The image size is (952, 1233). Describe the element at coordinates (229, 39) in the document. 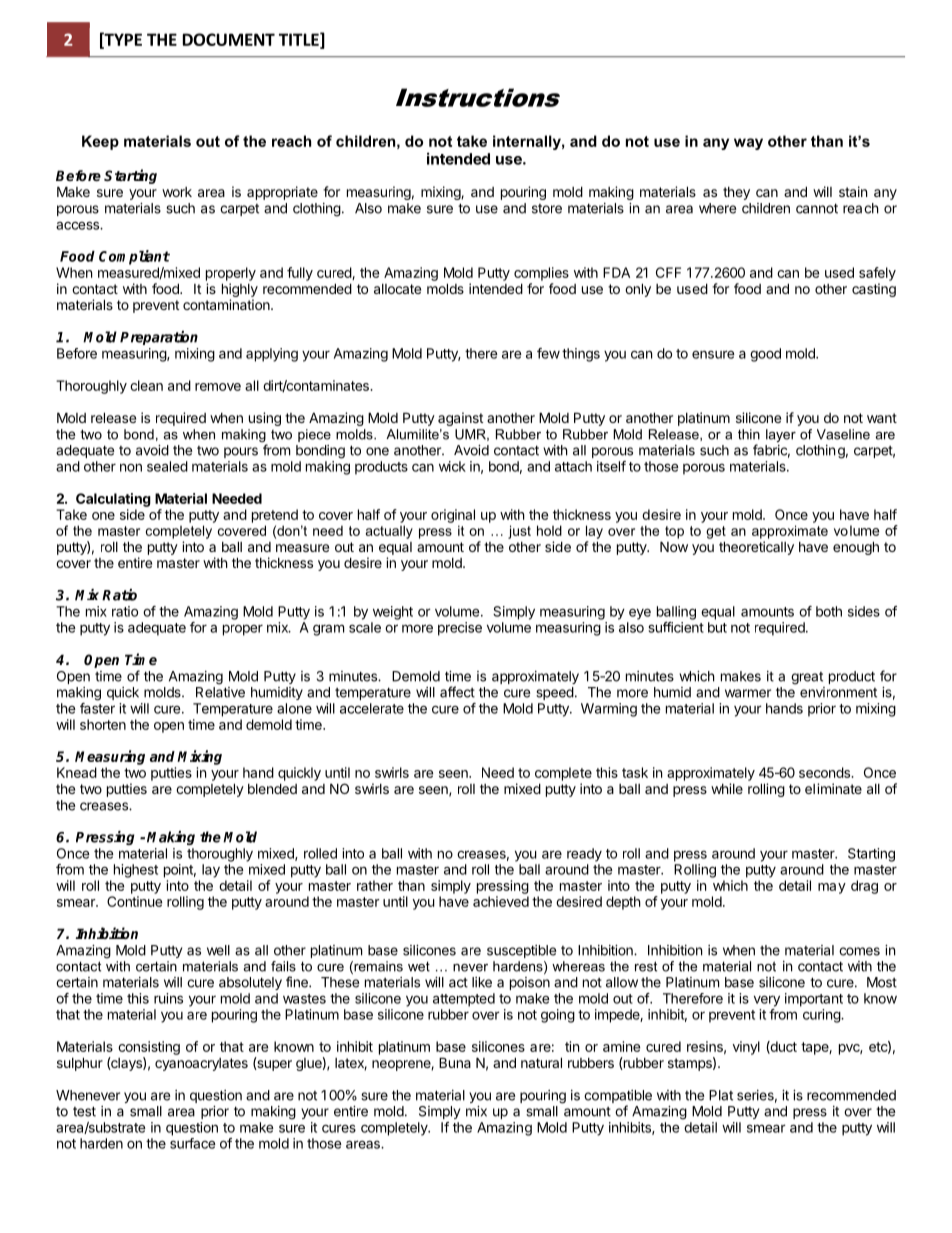

I see `DOCUMENT` at that location.
